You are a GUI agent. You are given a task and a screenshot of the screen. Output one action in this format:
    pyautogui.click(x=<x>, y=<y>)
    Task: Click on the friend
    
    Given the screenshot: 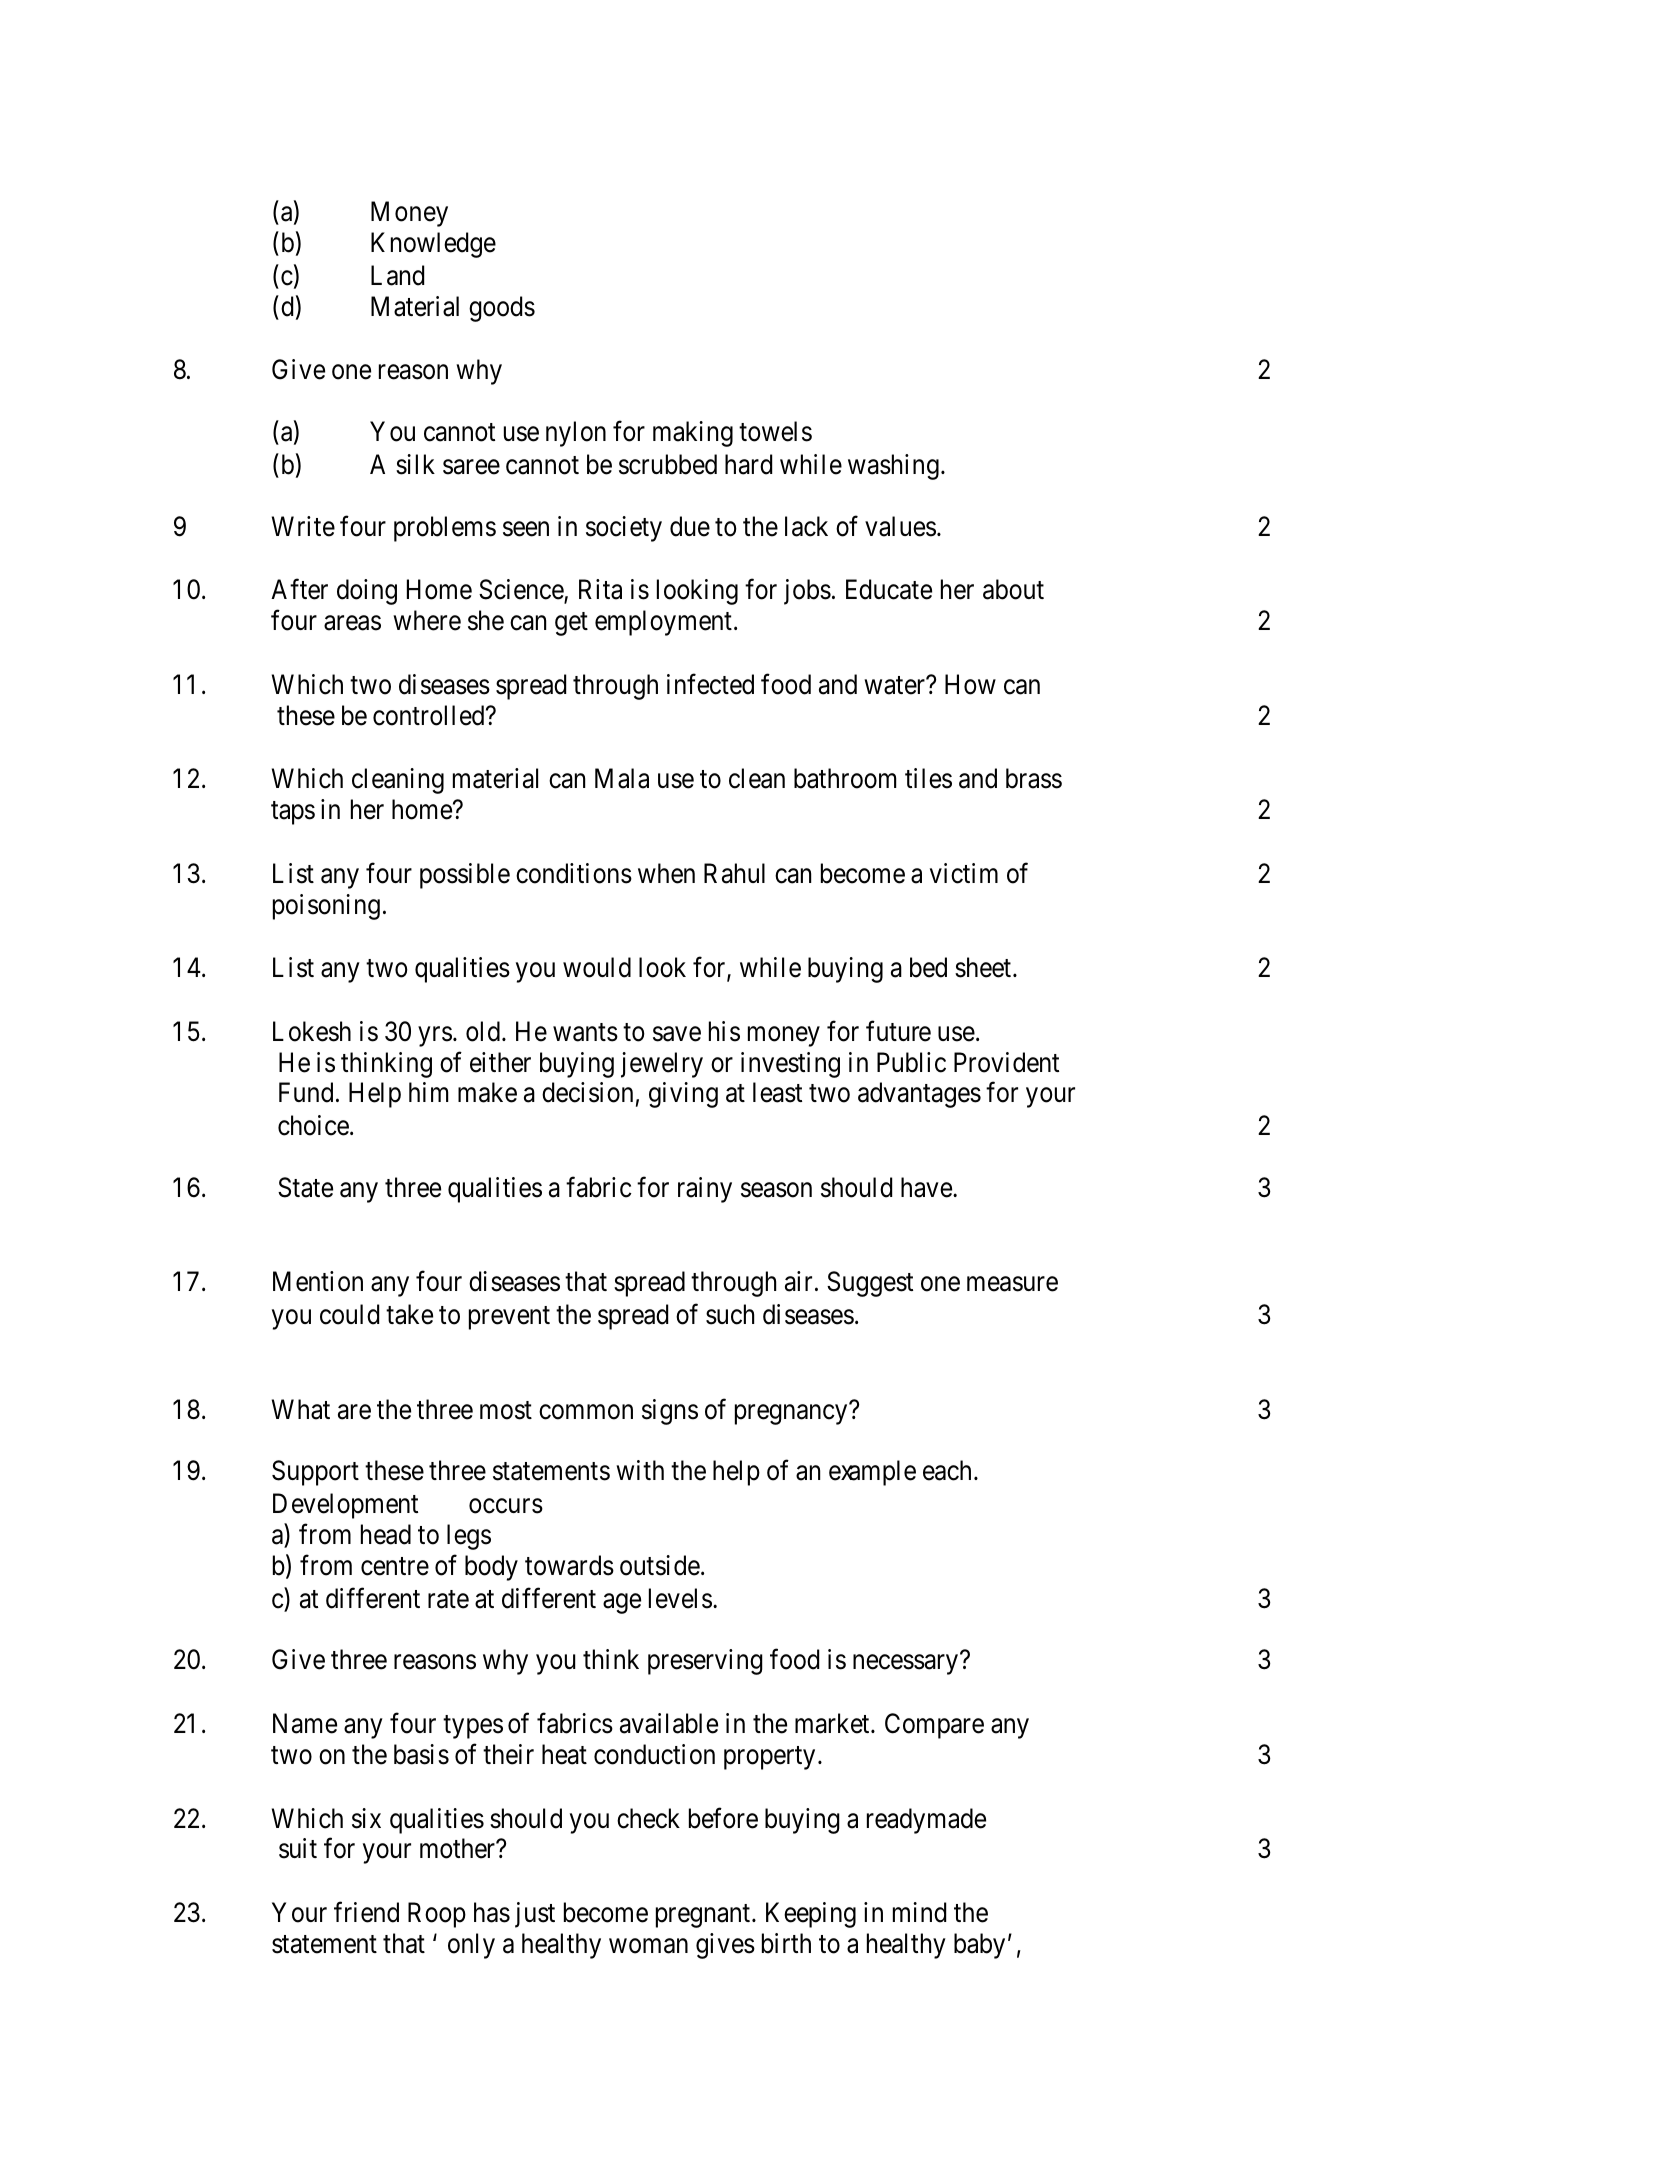 What is the action you would take?
    pyautogui.click(x=366, y=1912)
